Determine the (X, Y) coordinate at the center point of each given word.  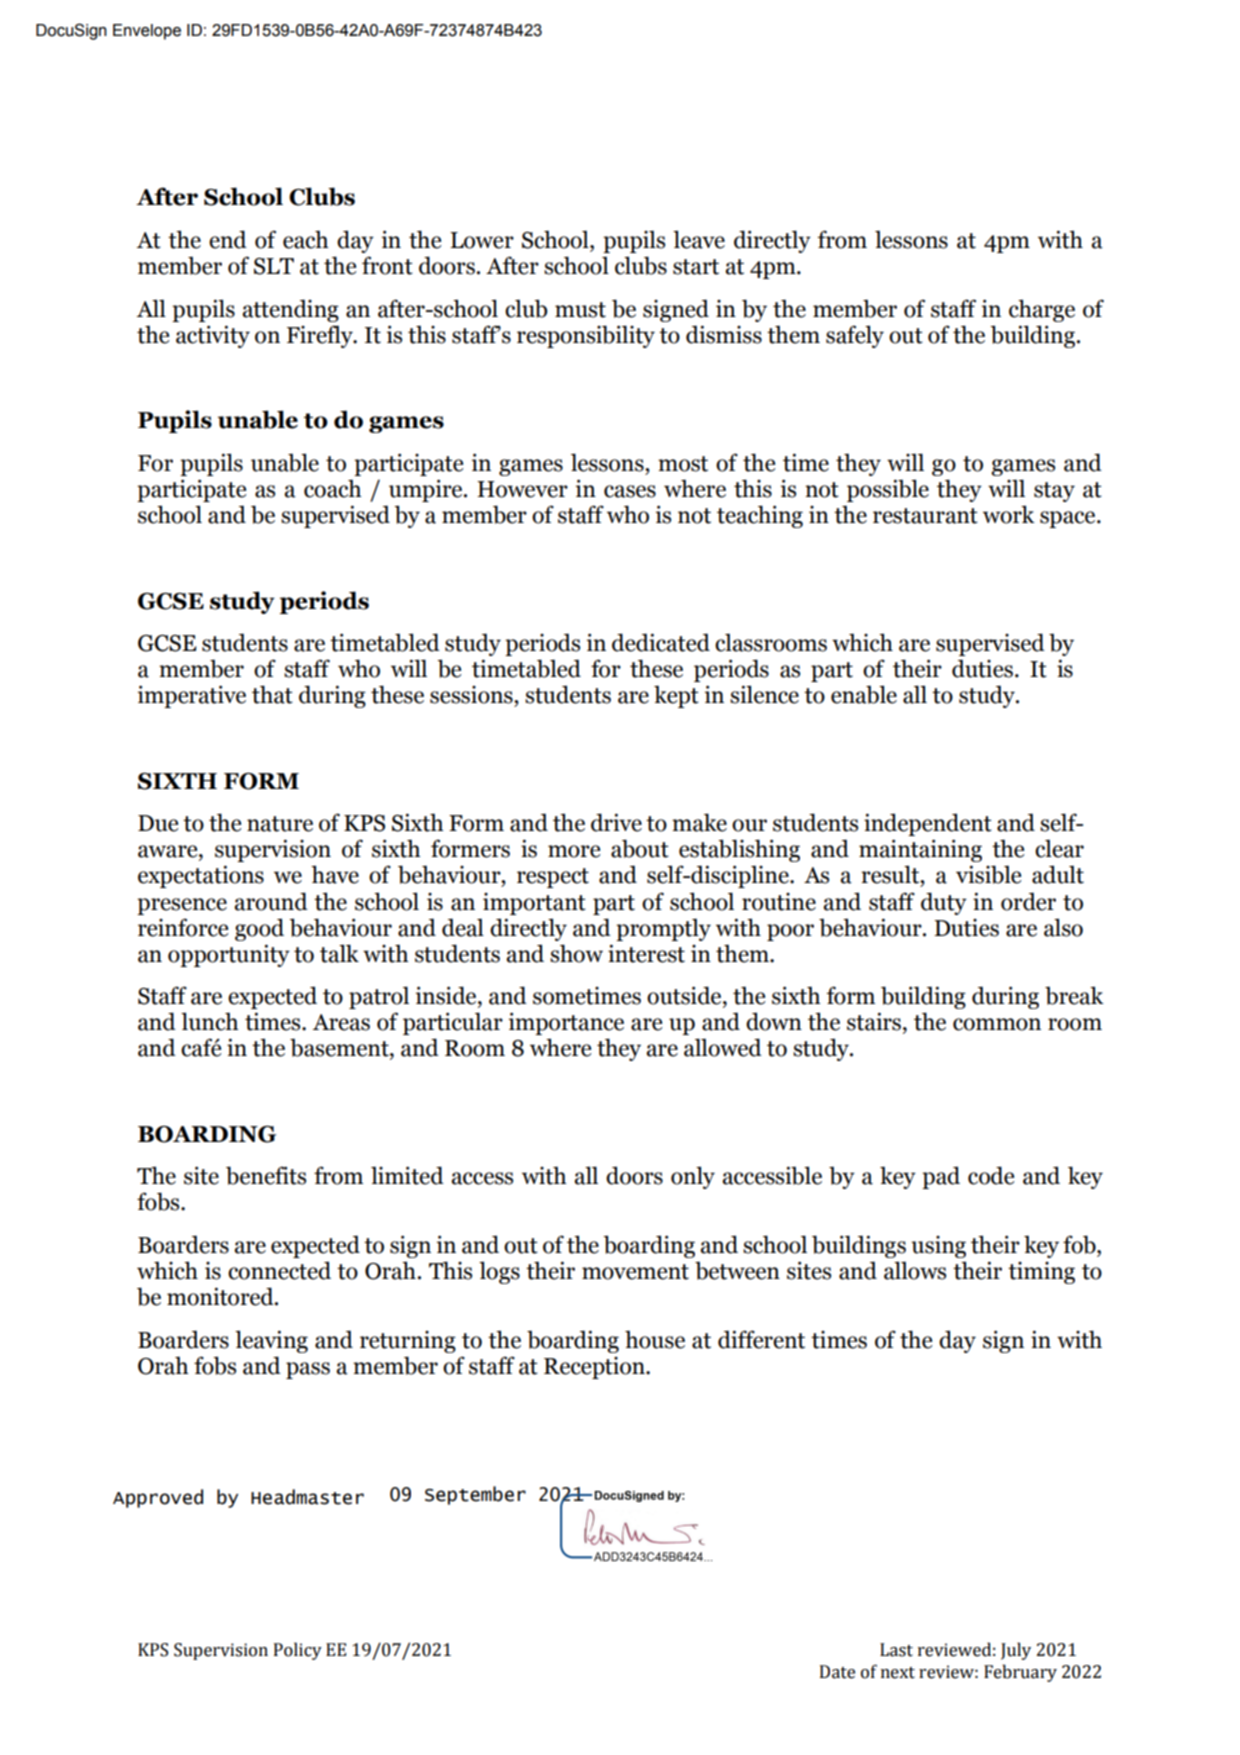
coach (332, 489)
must (580, 310)
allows (915, 1270)
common (997, 1024)
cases (630, 491)
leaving (271, 1341)
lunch (209, 1021)
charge (1042, 310)
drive (616, 822)
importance (566, 1023)
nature (280, 824)
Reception (595, 1368)
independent (928, 824)
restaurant (925, 516)
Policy (298, 1651)
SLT (274, 266)
